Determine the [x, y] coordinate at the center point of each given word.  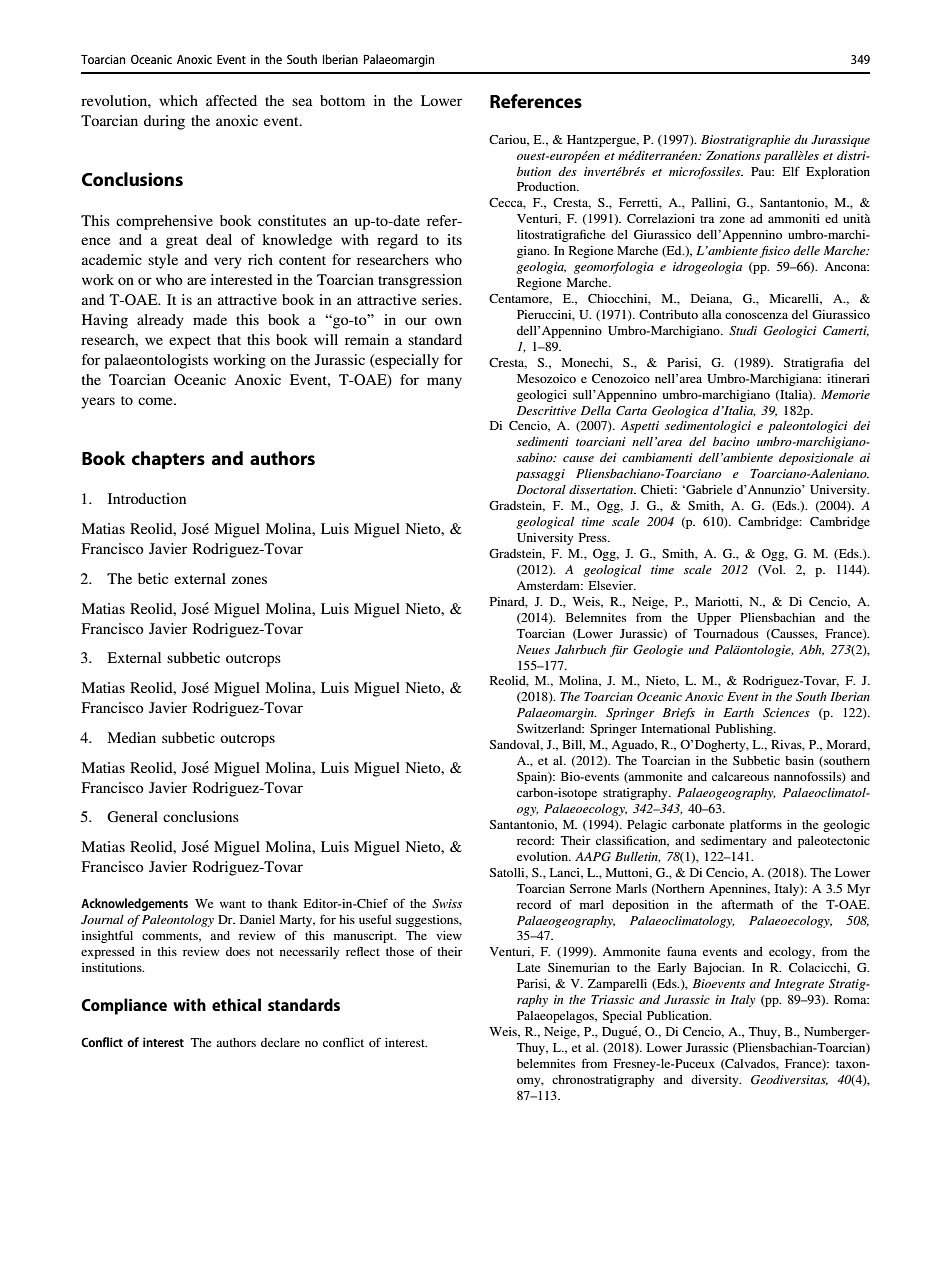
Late [528, 967]
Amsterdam [549, 585]
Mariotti [718, 602]
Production [548, 186]
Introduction [147, 498]
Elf [791, 171]
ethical [236, 1004]
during [164, 122]
